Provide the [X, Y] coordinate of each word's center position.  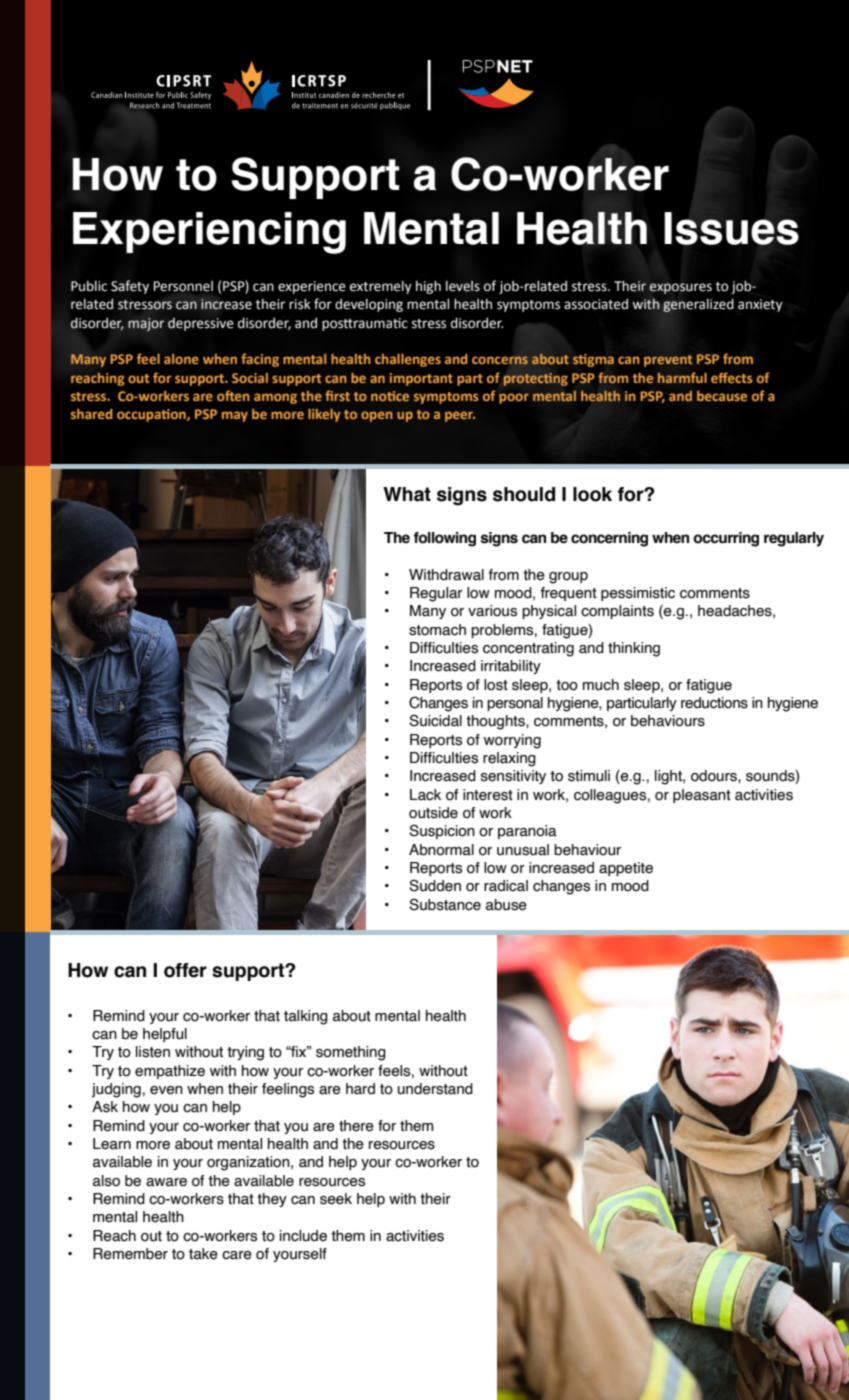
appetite [626, 869]
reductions [714, 703]
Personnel [183, 286]
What [407, 494]
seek [336, 1199]
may [235, 416]
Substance [445, 904]
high [428, 287]
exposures [681, 288]
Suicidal [435, 720]
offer [185, 970]
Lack [425, 795]
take [203, 1254]
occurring [726, 539]
